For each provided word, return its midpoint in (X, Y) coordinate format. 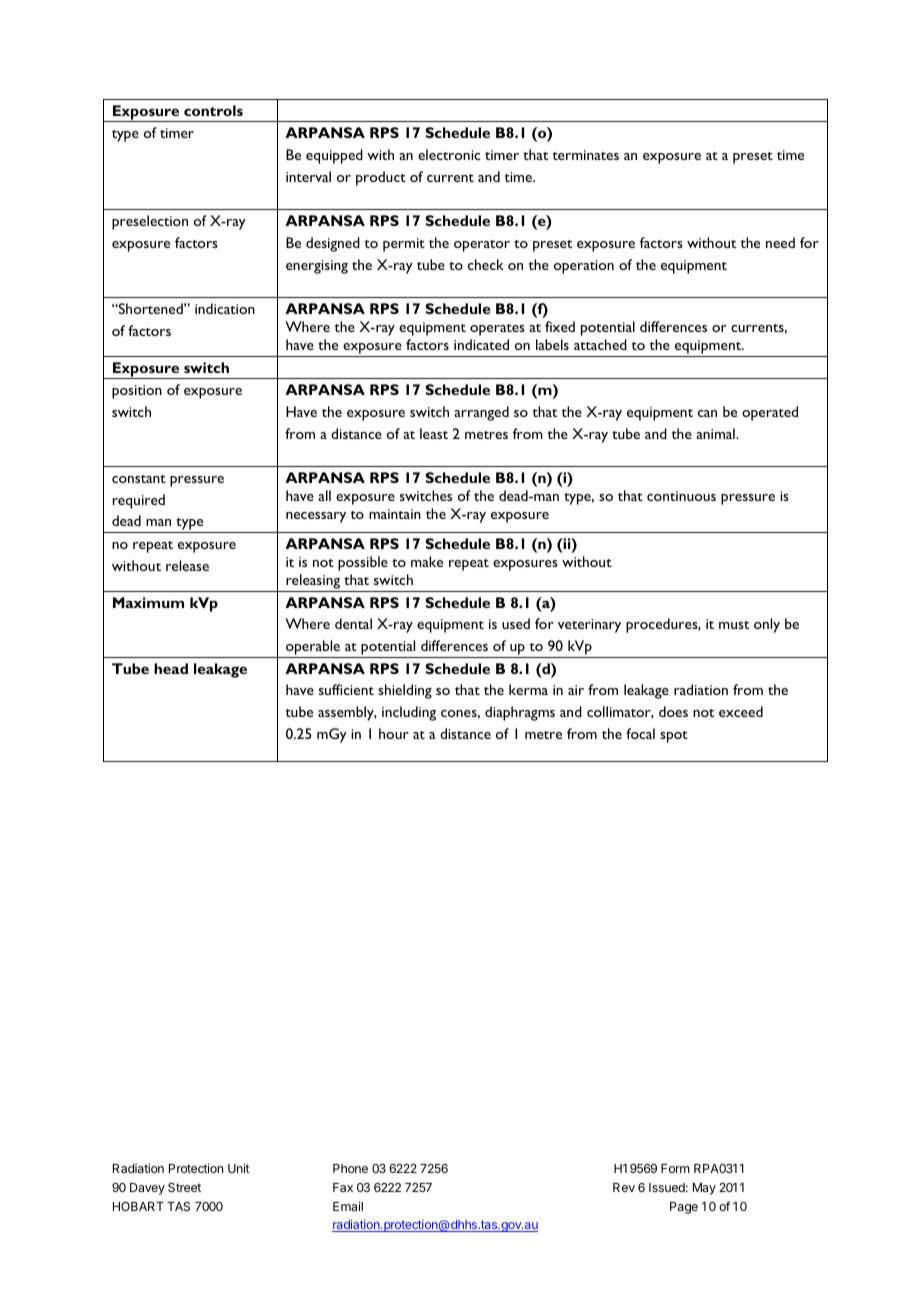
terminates (586, 155)
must (734, 625)
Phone (350, 1168)
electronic (449, 154)
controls (213, 110)
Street (184, 1187)
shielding (405, 691)
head (171, 668)
